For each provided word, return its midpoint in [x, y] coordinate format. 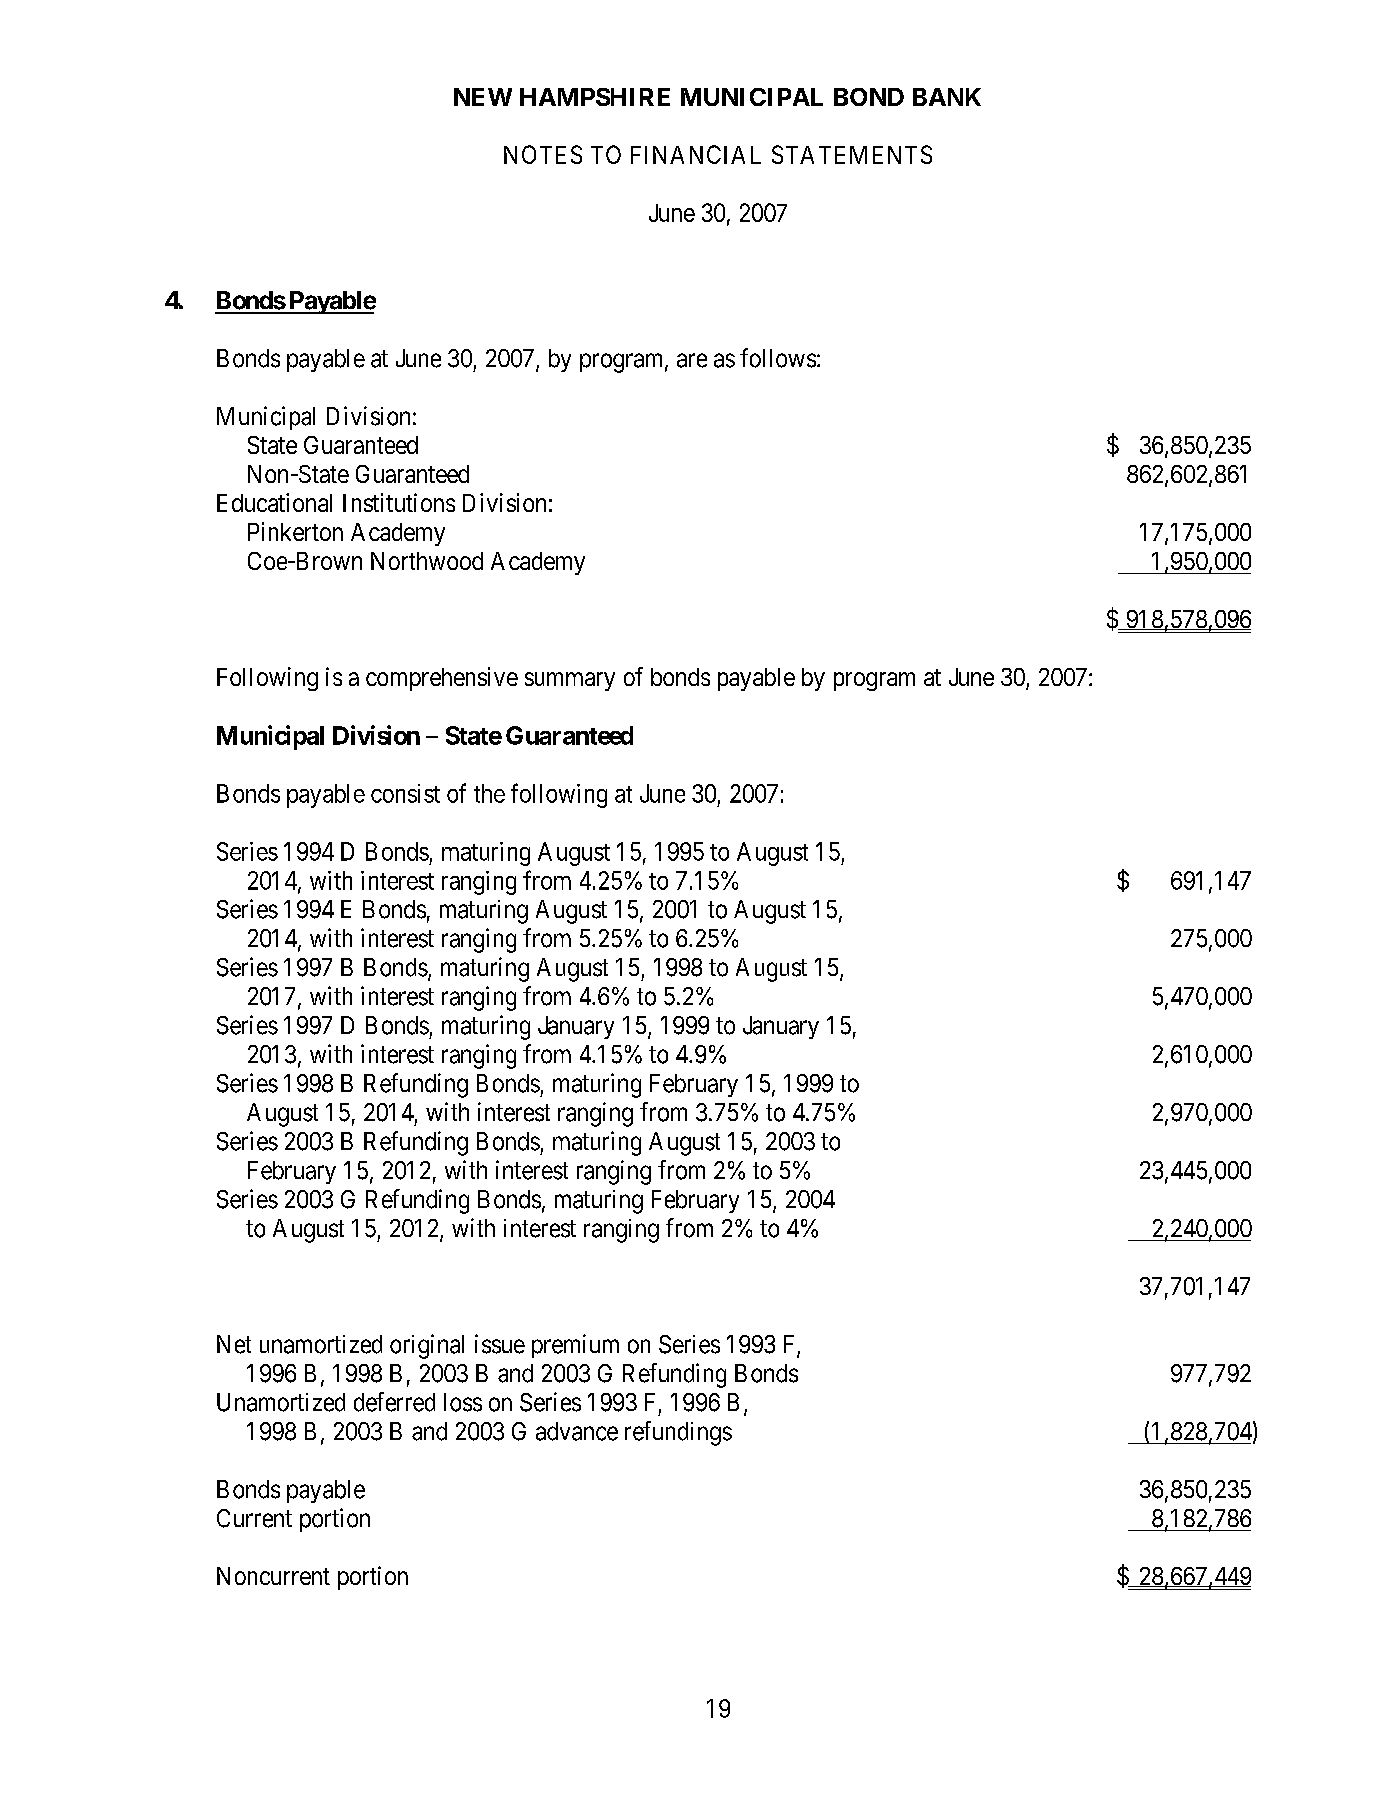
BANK [947, 97]
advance [577, 1431]
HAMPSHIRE [595, 97]
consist [405, 793]
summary [570, 681]
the [489, 793]
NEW [483, 97]
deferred [394, 1402]
